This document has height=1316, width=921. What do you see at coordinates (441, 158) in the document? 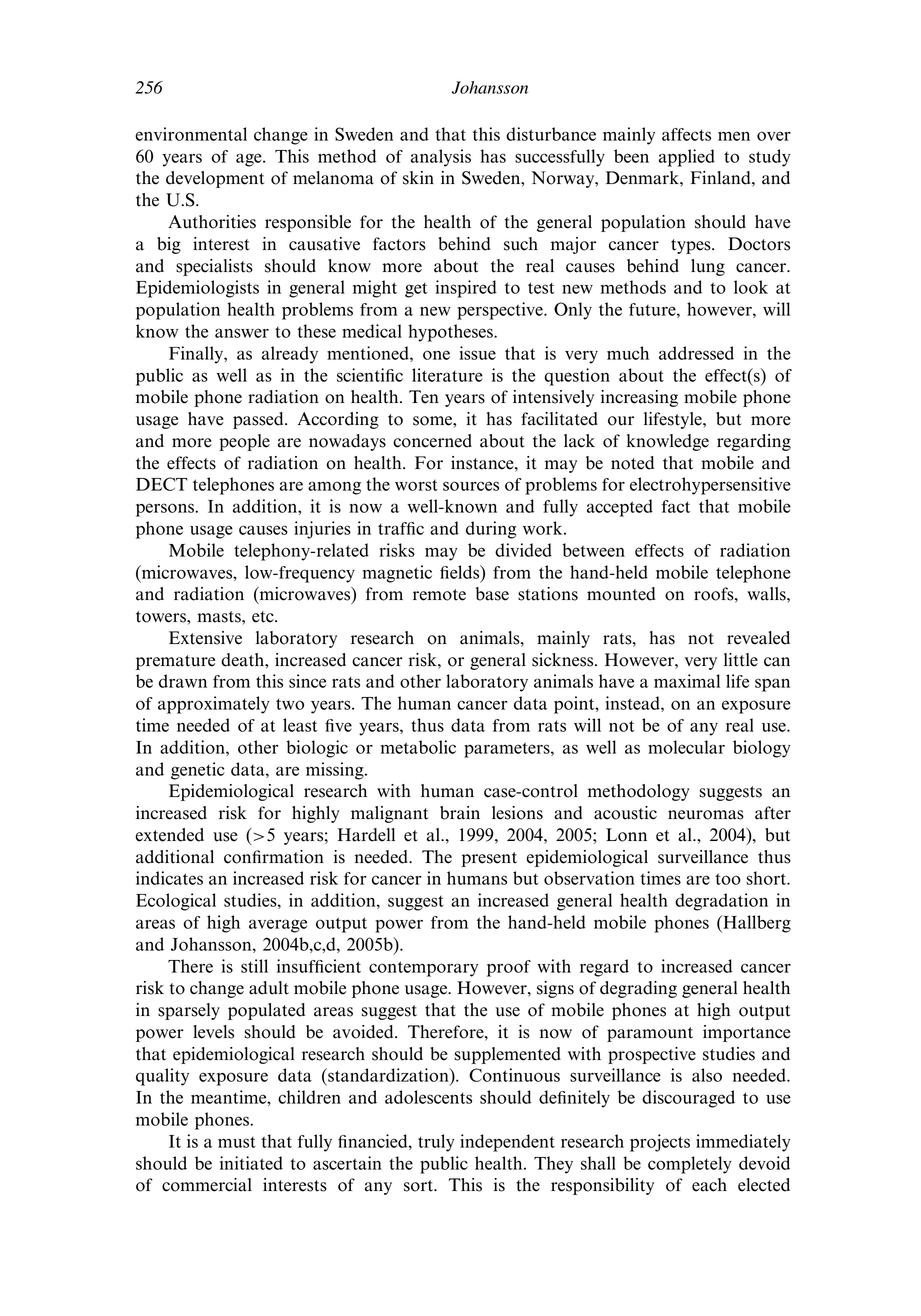
I see `analysis` at bounding box center [441, 158].
